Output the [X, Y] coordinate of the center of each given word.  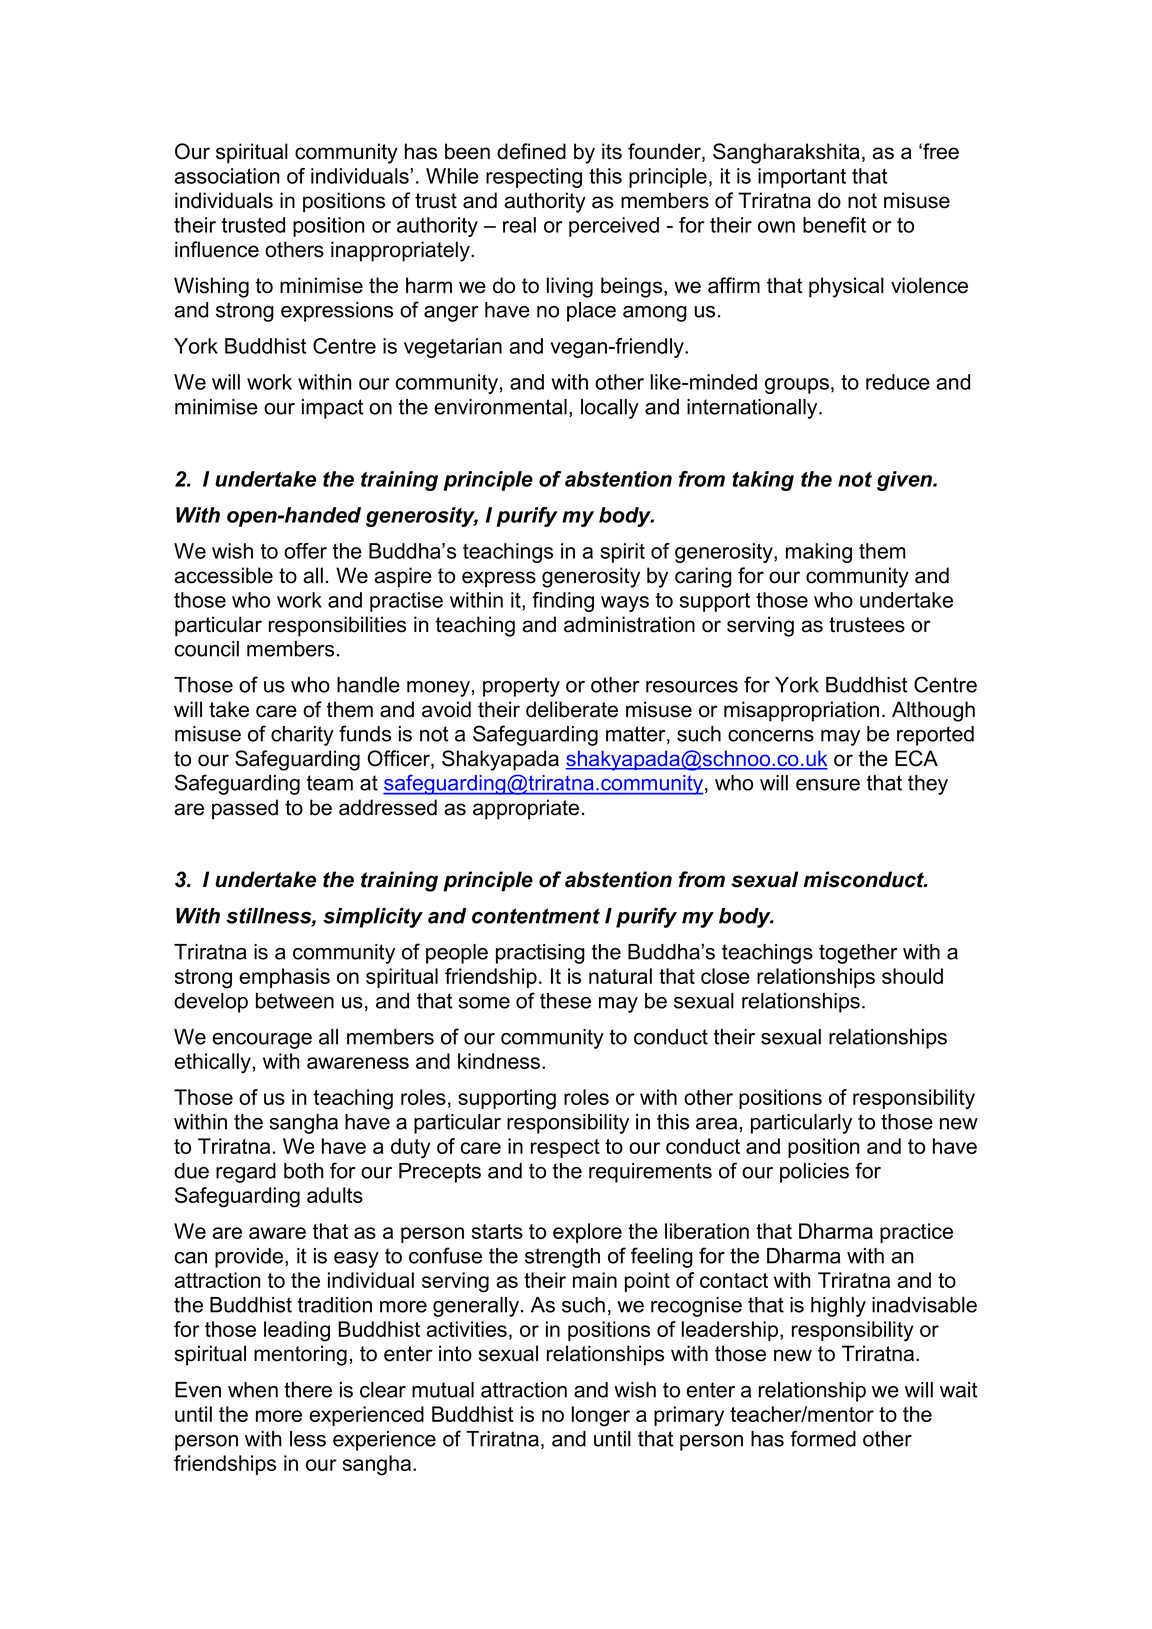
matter [637, 735]
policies [814, 1173]
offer [305, 551]
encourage [262, 1041]
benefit [834, 225]
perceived [614, 227]
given [905, 481]
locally [610, 409]
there [308, 1390]
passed [245, 809]
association [227, 176]
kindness [499, 1061]
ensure [828, 785]
